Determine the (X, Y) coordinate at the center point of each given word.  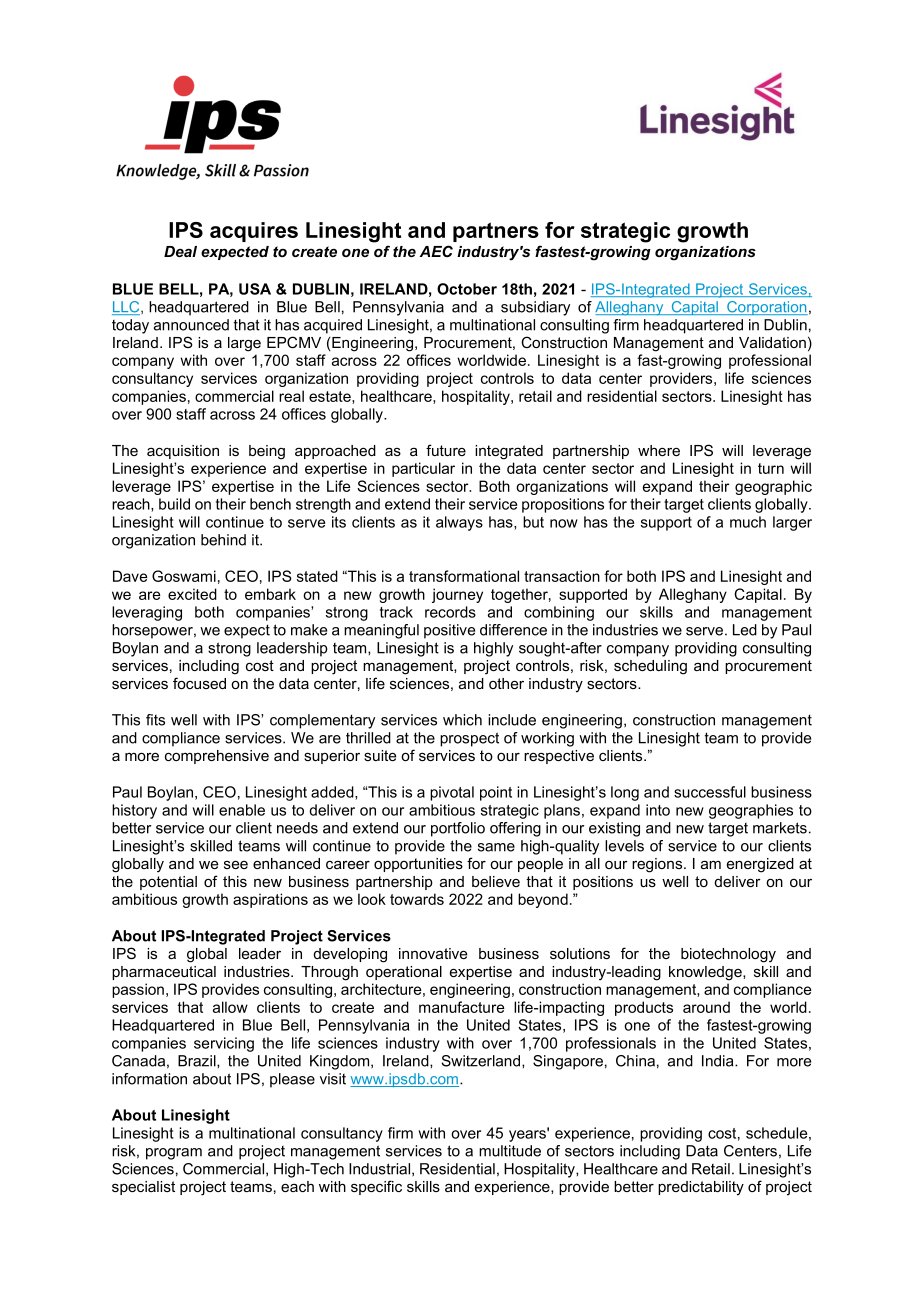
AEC (436, 251)
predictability (701, 1188)
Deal (180, 251)
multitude (510, 1151)
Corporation (766, 308)
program (174, 1154)
